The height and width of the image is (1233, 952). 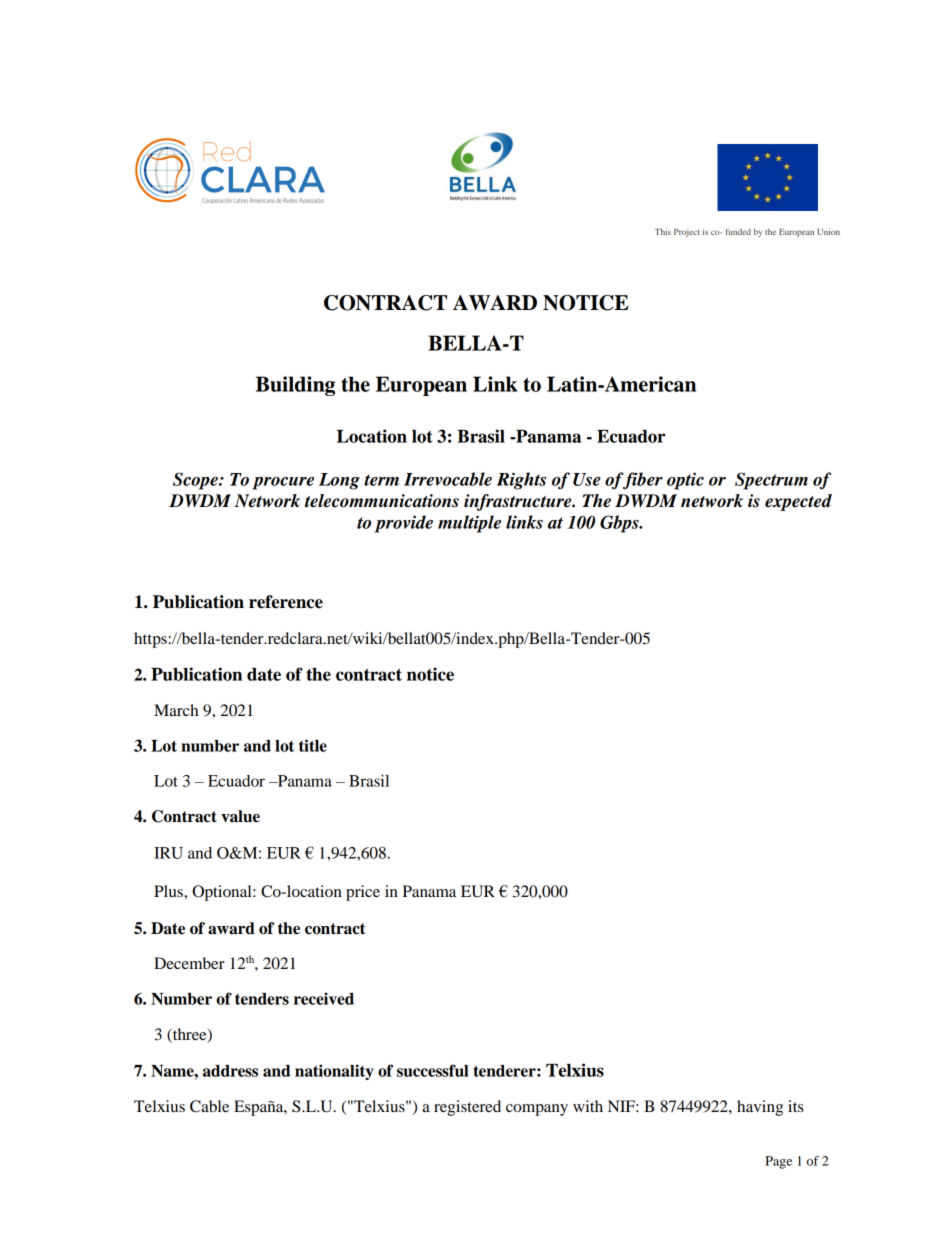 I want to click on registered, so click(x=467, y=1108).
